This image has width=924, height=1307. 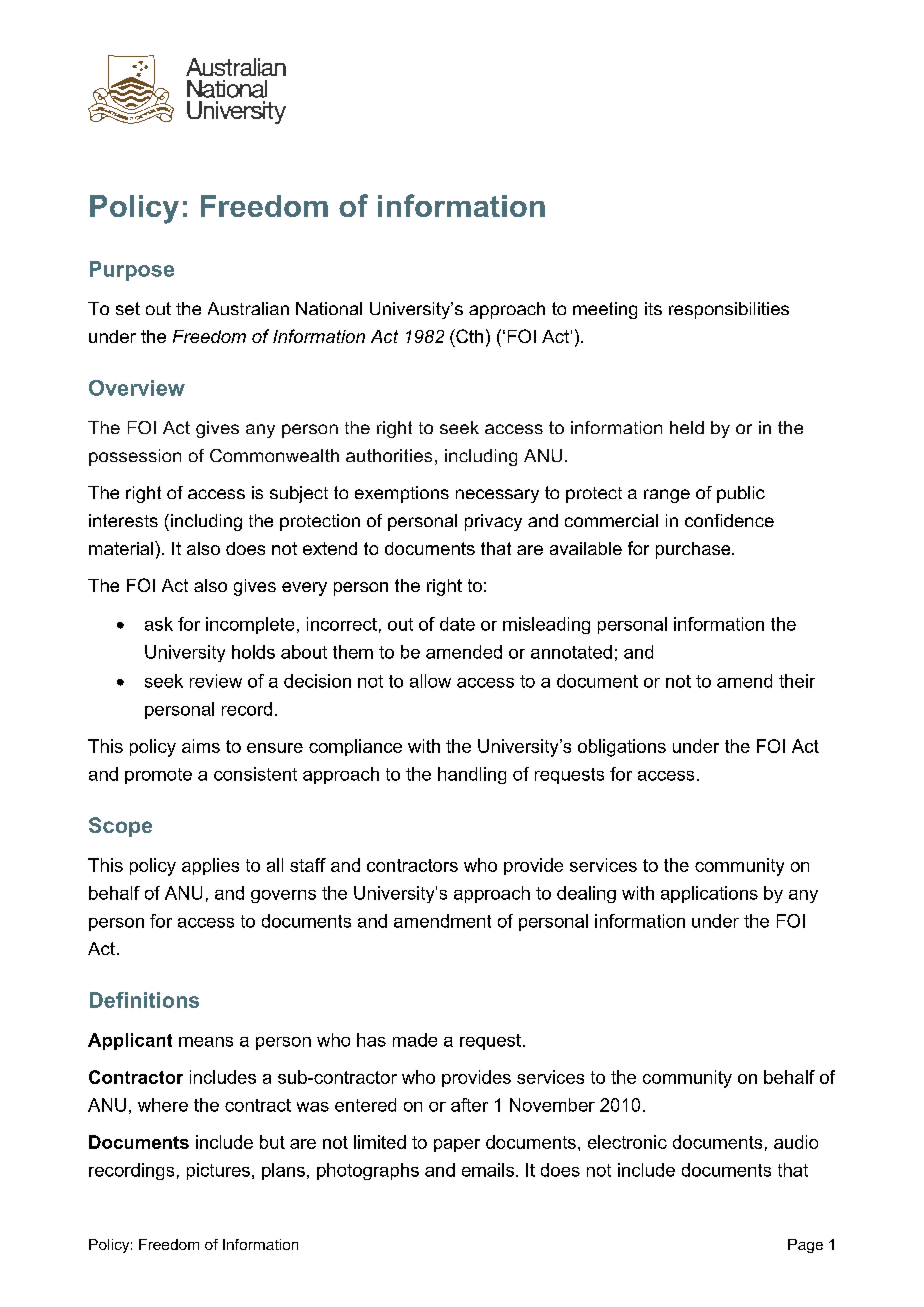 I want to click on obligations, so click(x=622, y=748).
